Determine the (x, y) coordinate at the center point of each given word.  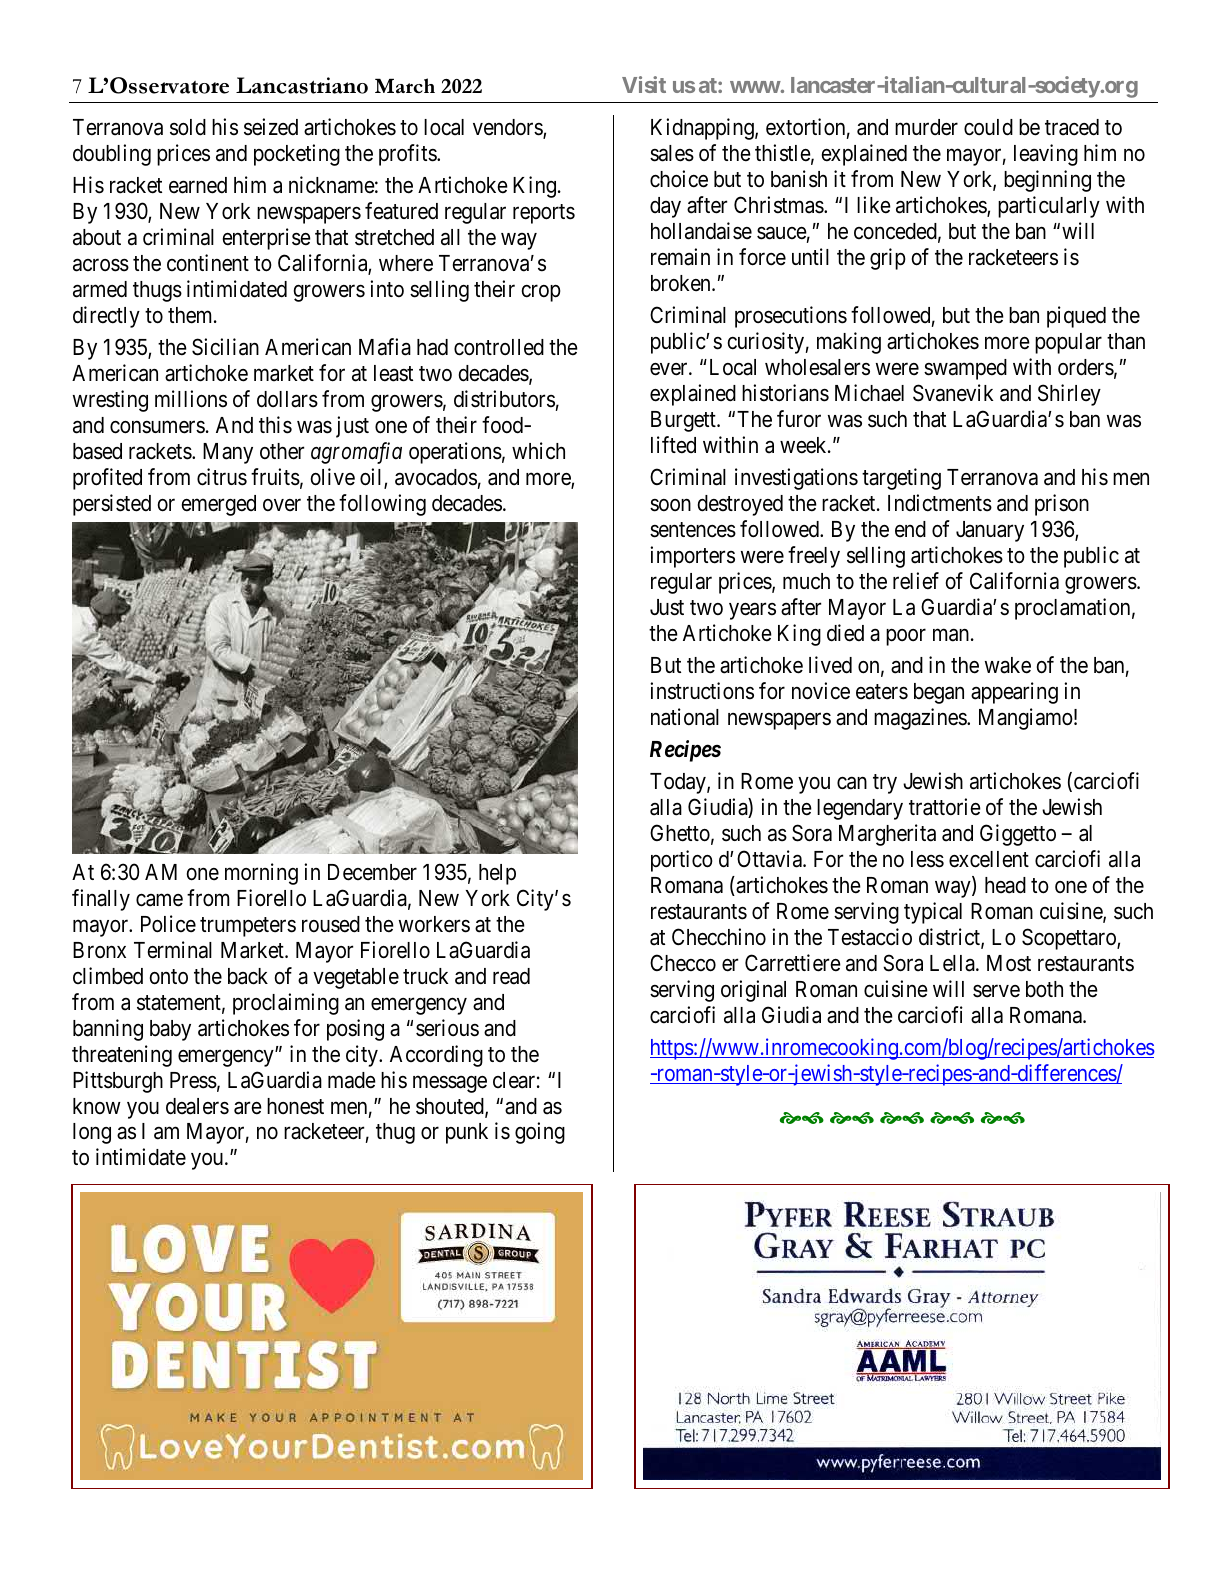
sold (188, 127)
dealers (197, 1106)
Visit (644, 84)
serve (996, 991)
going (540, 1133)
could (988, 127)
